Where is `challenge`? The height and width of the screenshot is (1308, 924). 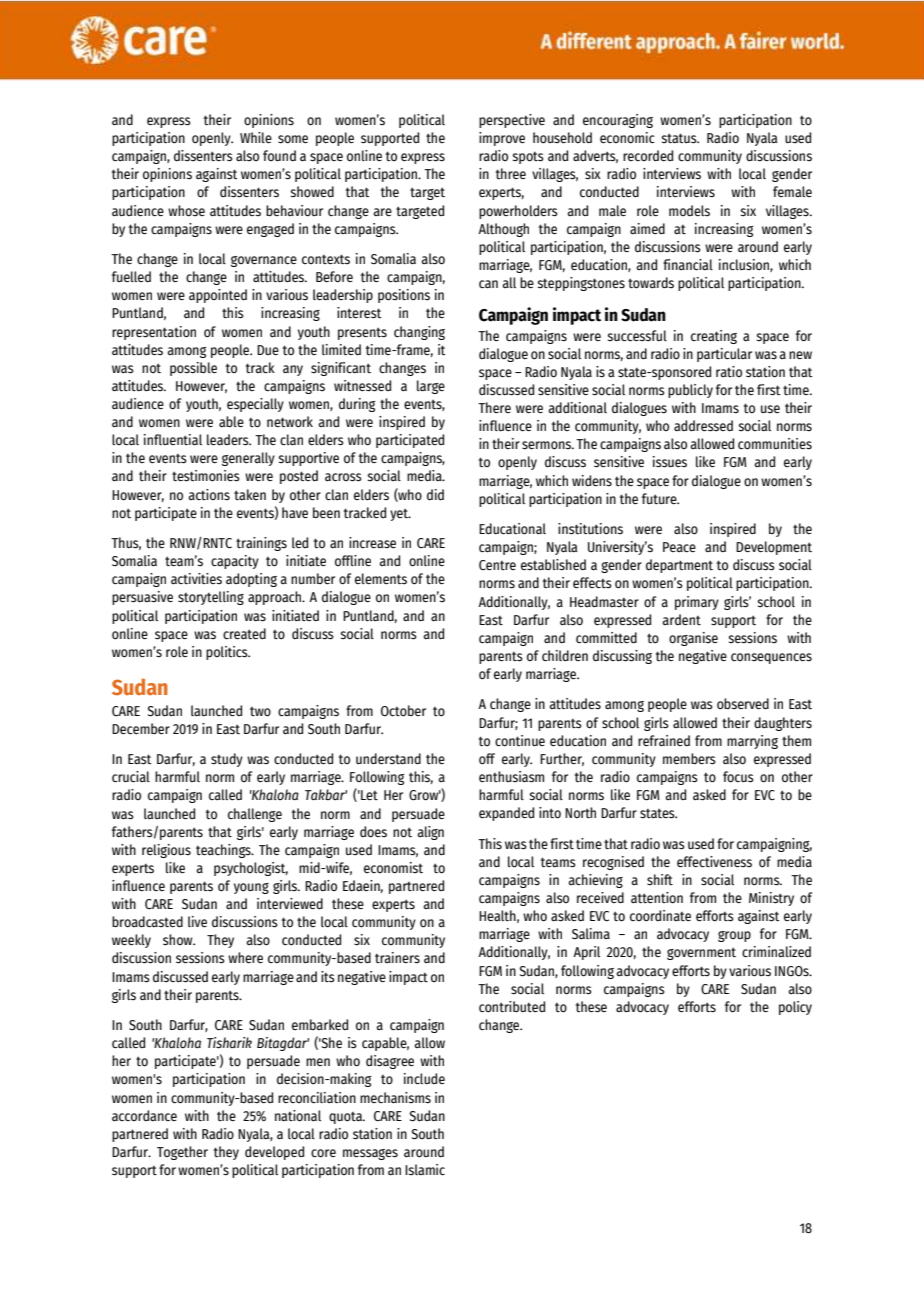
challenge is located at coordinates (255, 815).
